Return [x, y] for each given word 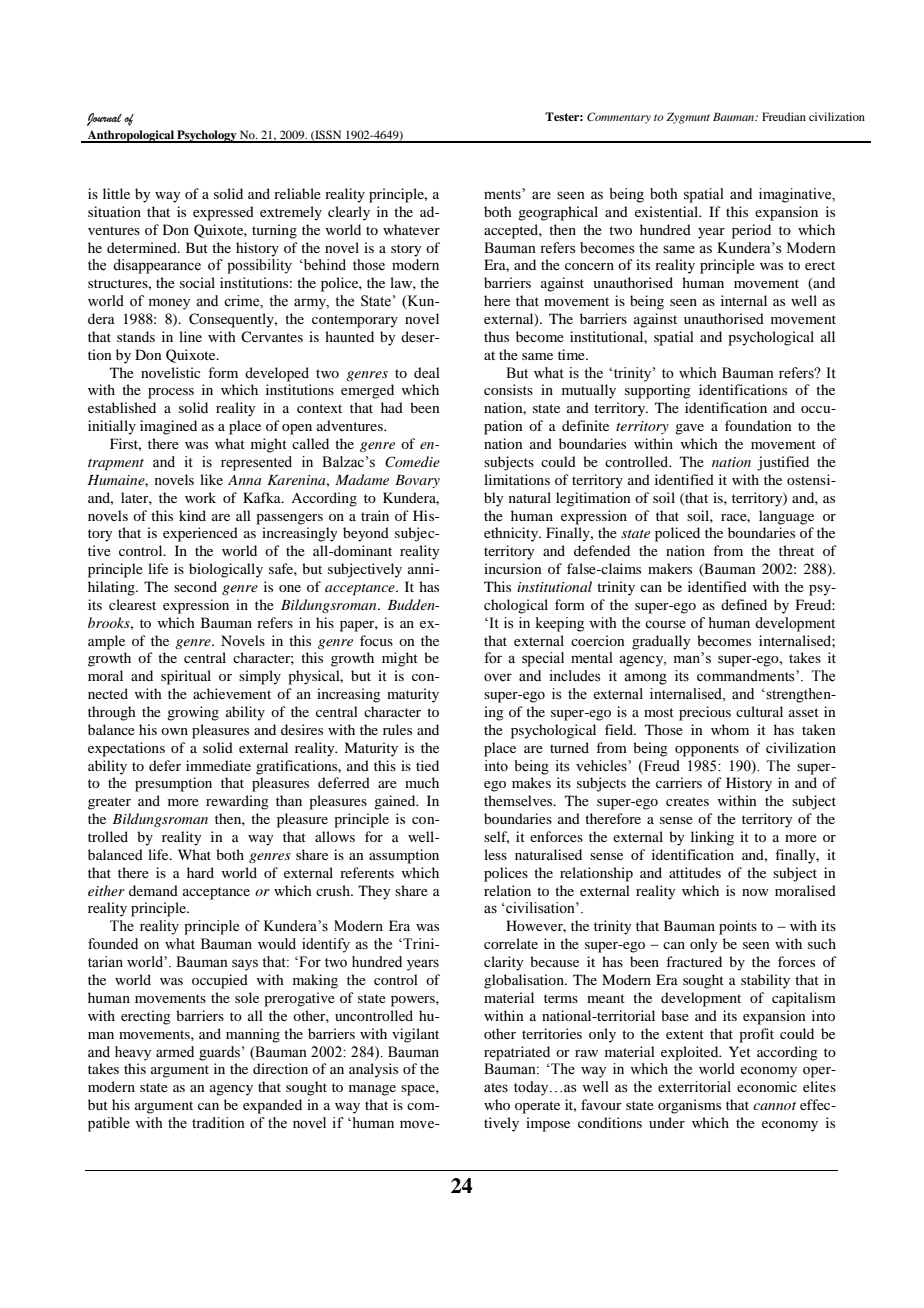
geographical [558, 213]
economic [767, 1087]
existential [668, 211]
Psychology [207, 136]
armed [175, 1052]
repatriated [517, 1053]
